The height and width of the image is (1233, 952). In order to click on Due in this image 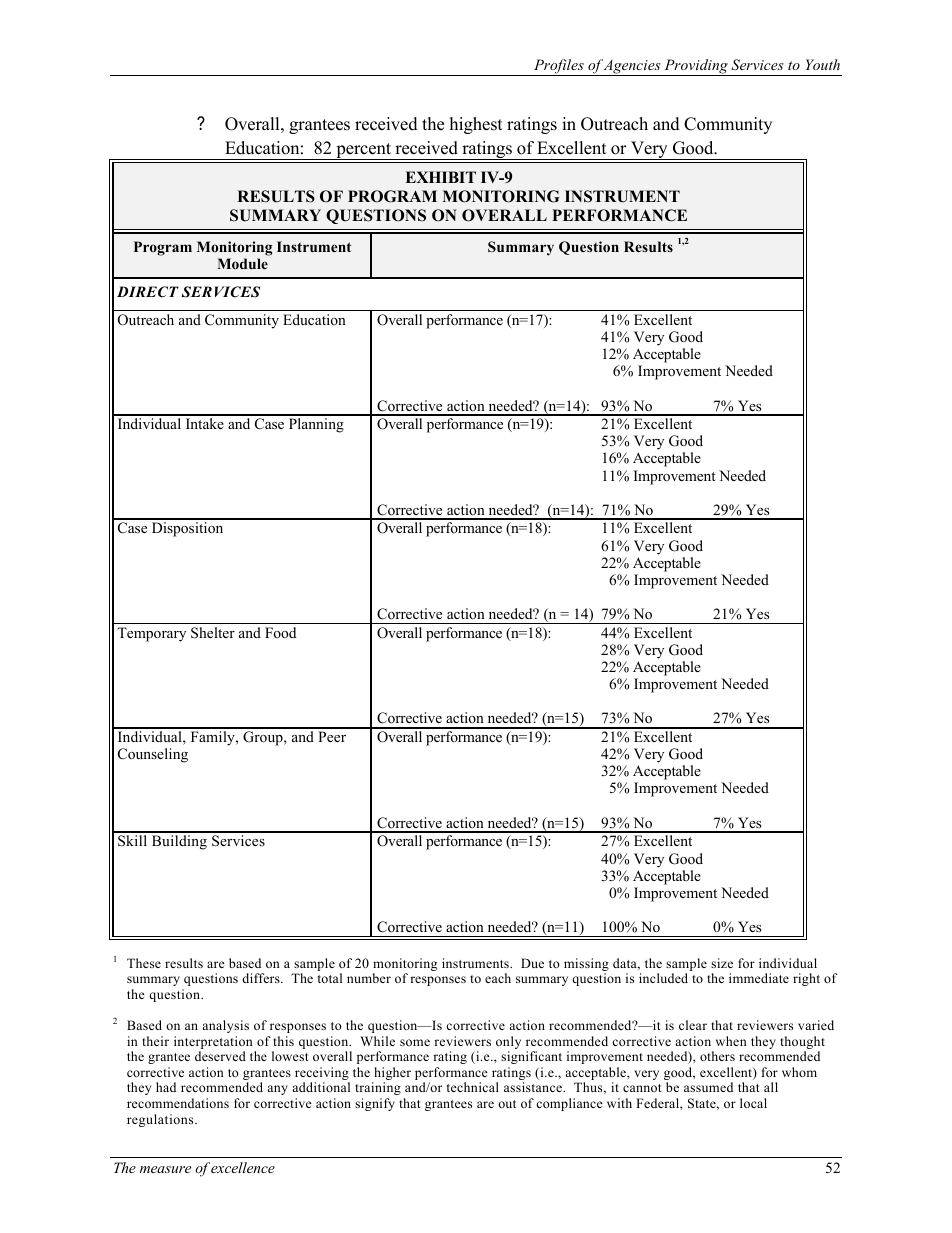, I will do `click(532, 963)`.
